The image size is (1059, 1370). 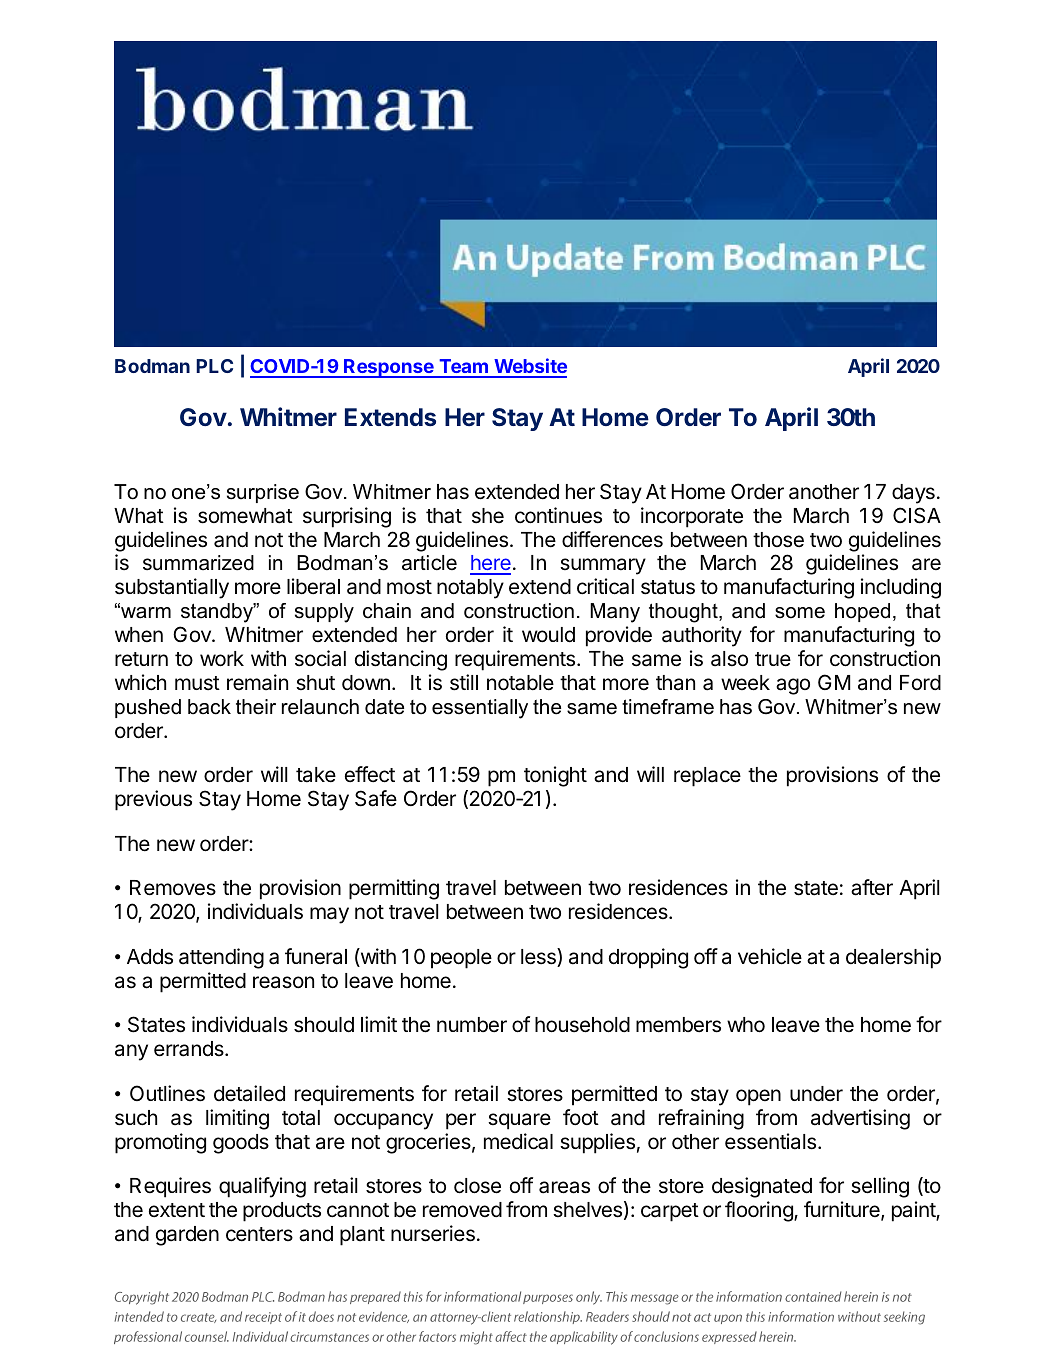 What do you see at coordinates (582, 1025) in the page?
I see `household` at bounding box center [582, 1025].
